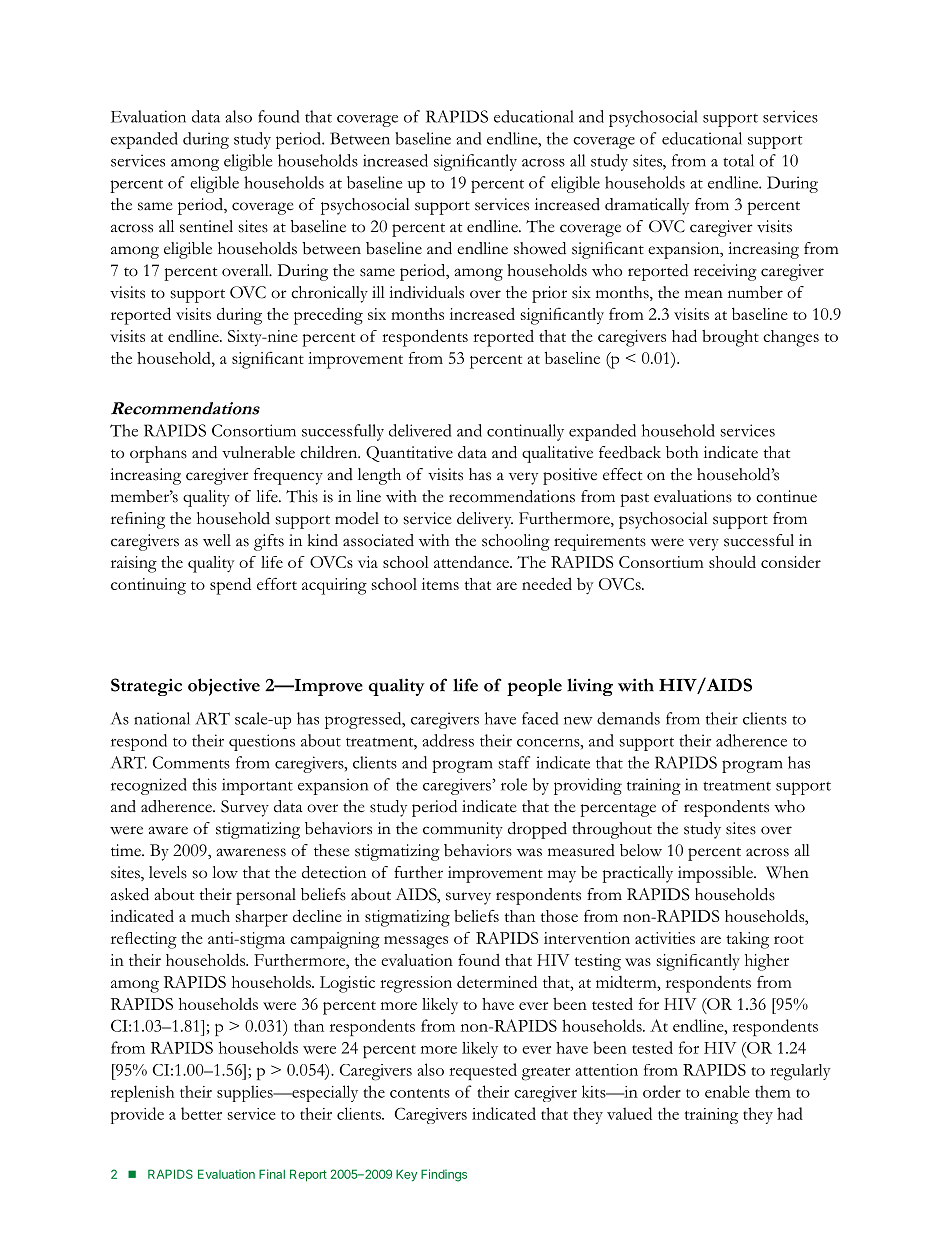 This screenshot has width=952, height=1233. I want to click on levels, so click(168, 872).
